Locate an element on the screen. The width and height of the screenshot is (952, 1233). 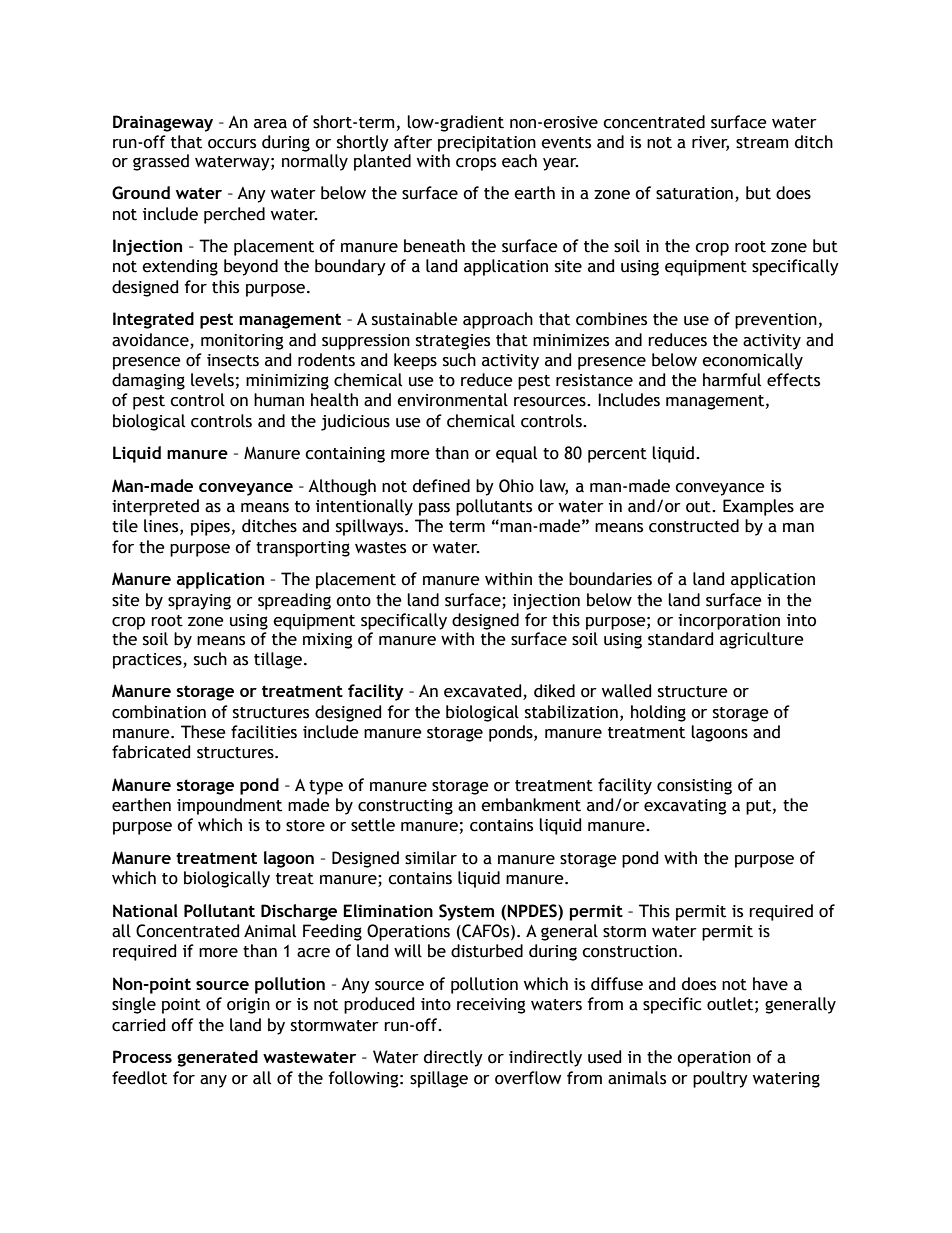
occurs is located at coordinates (232, 144).
